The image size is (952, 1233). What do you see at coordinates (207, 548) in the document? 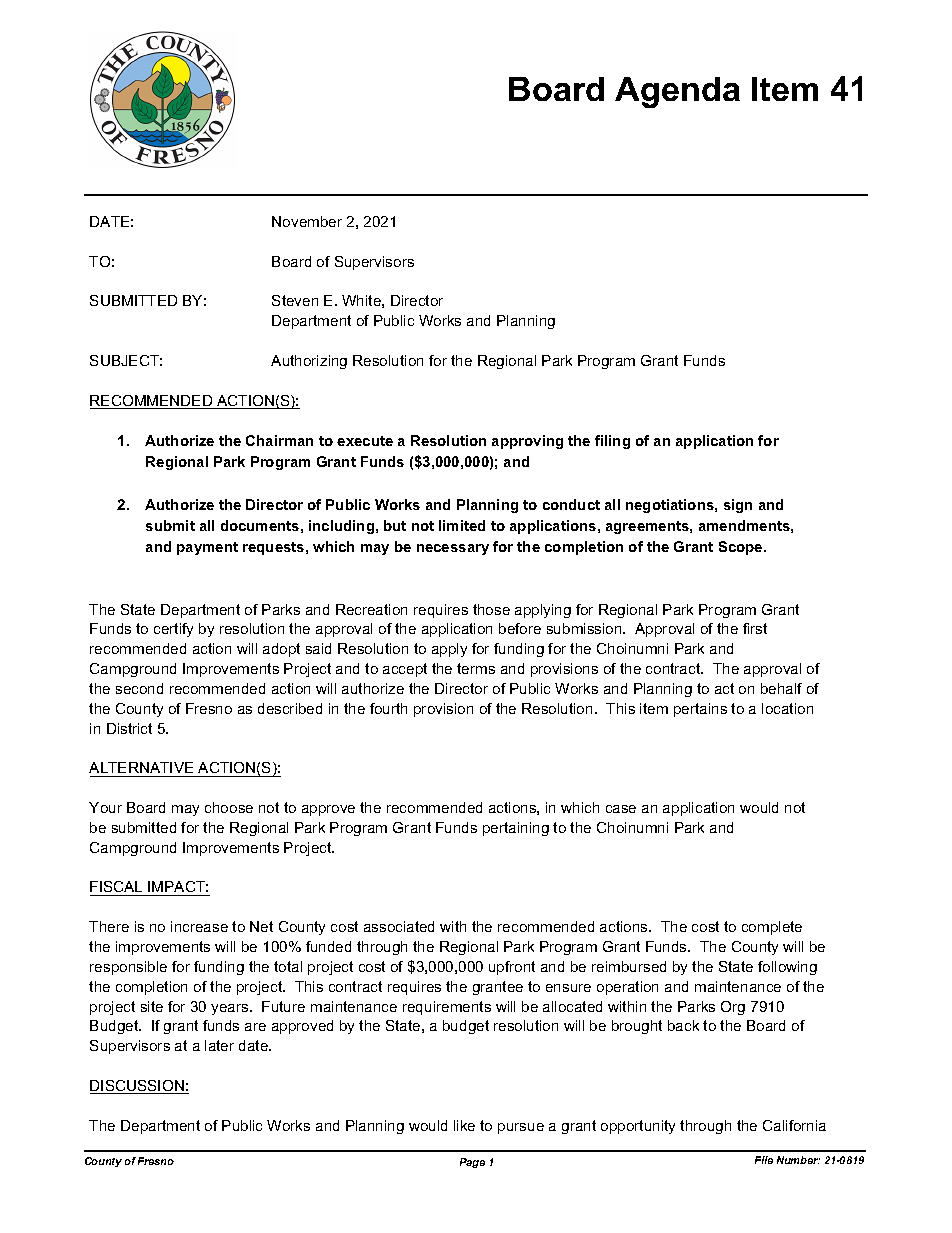
I see `payment` at bounding box center [207, 548].
